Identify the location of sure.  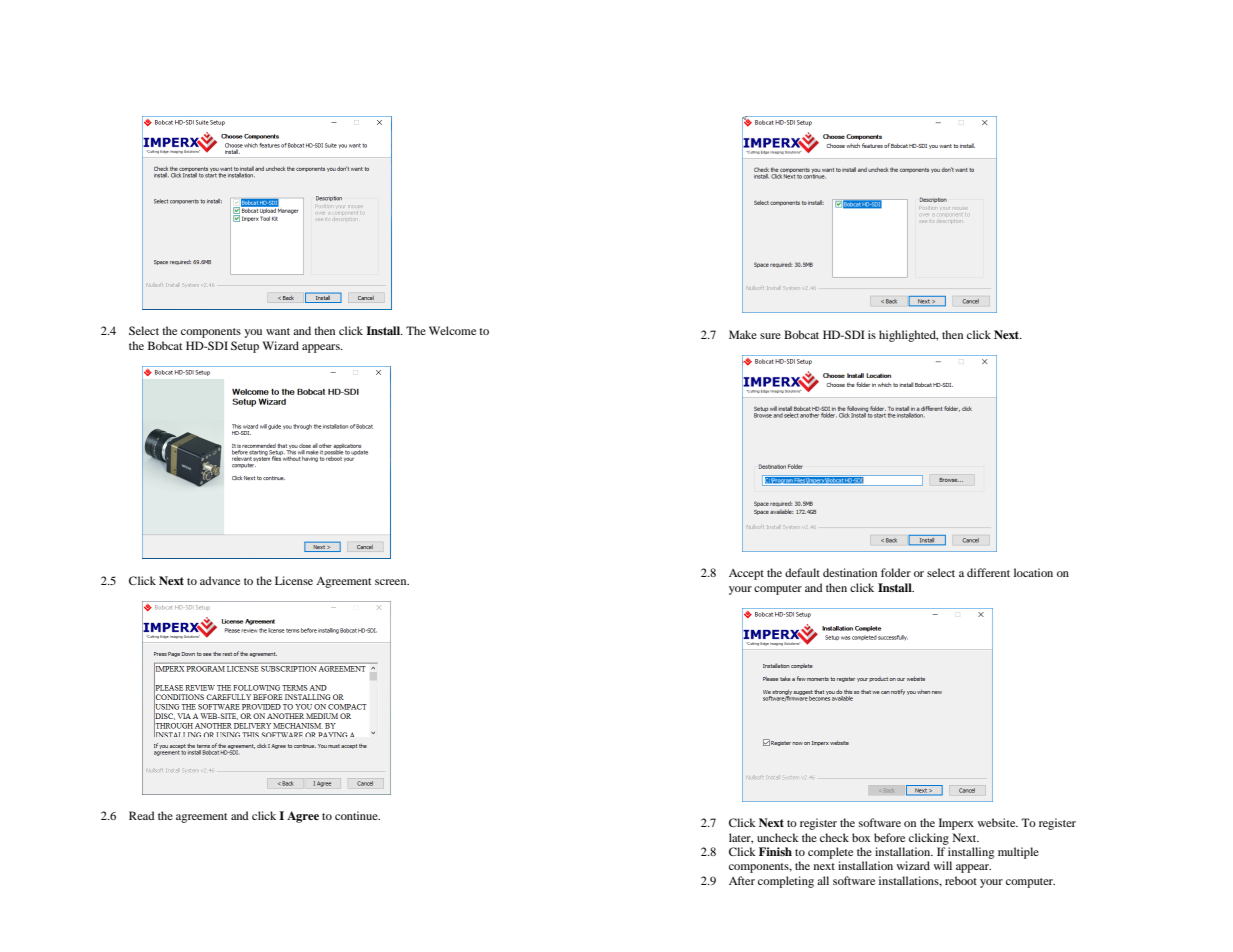
(770, 336).
